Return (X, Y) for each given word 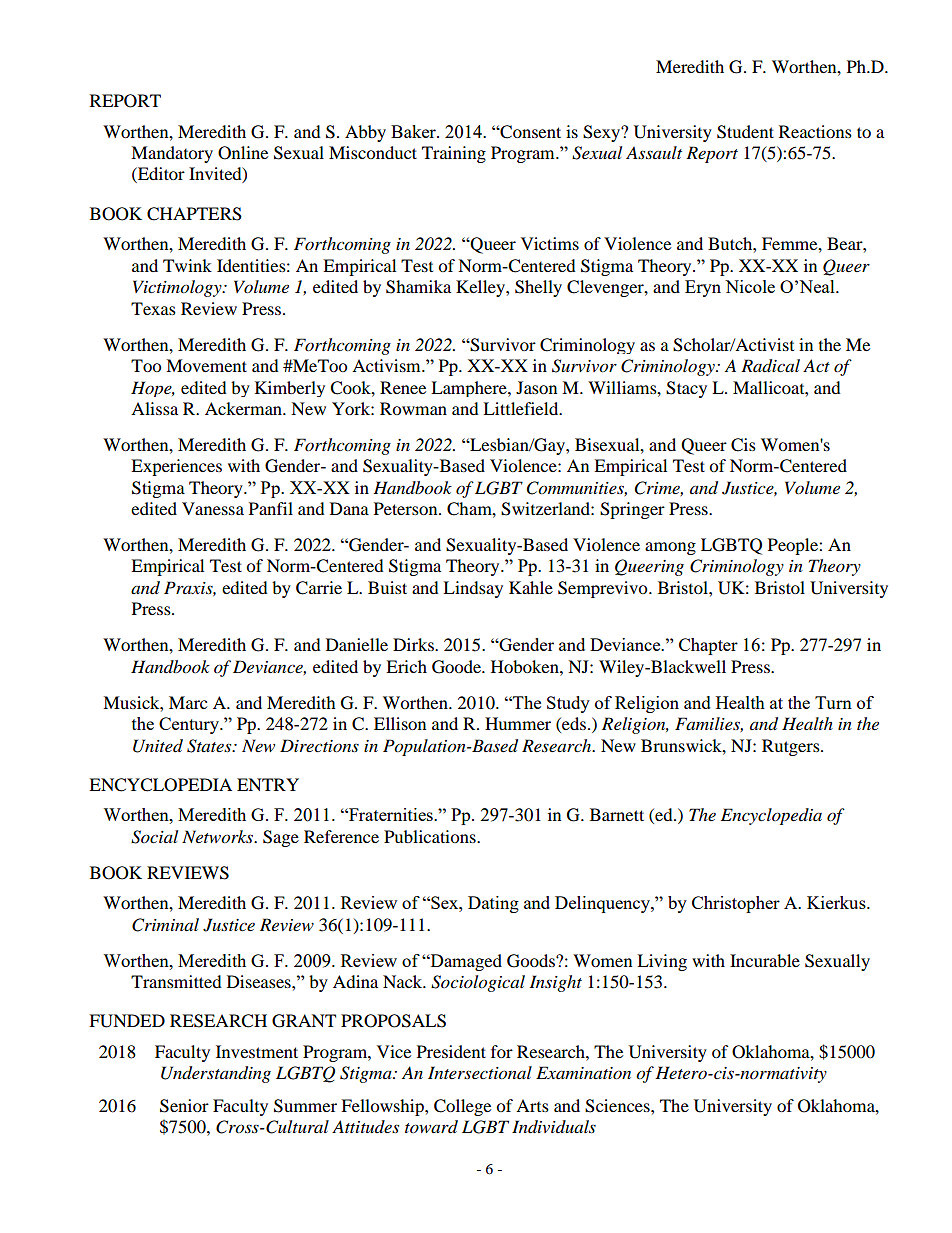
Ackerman (244, 408)
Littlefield (522, 408)
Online (243, 153)
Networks (219, 837)
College (462, 1107)
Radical (770, 366)
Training (454, 154)
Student (745, 132)
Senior (184, 1106)
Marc (188, 702)
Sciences (618, 1106)
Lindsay (473, 589)
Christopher (736, 904)
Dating (493, 904)
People (794, 546)
